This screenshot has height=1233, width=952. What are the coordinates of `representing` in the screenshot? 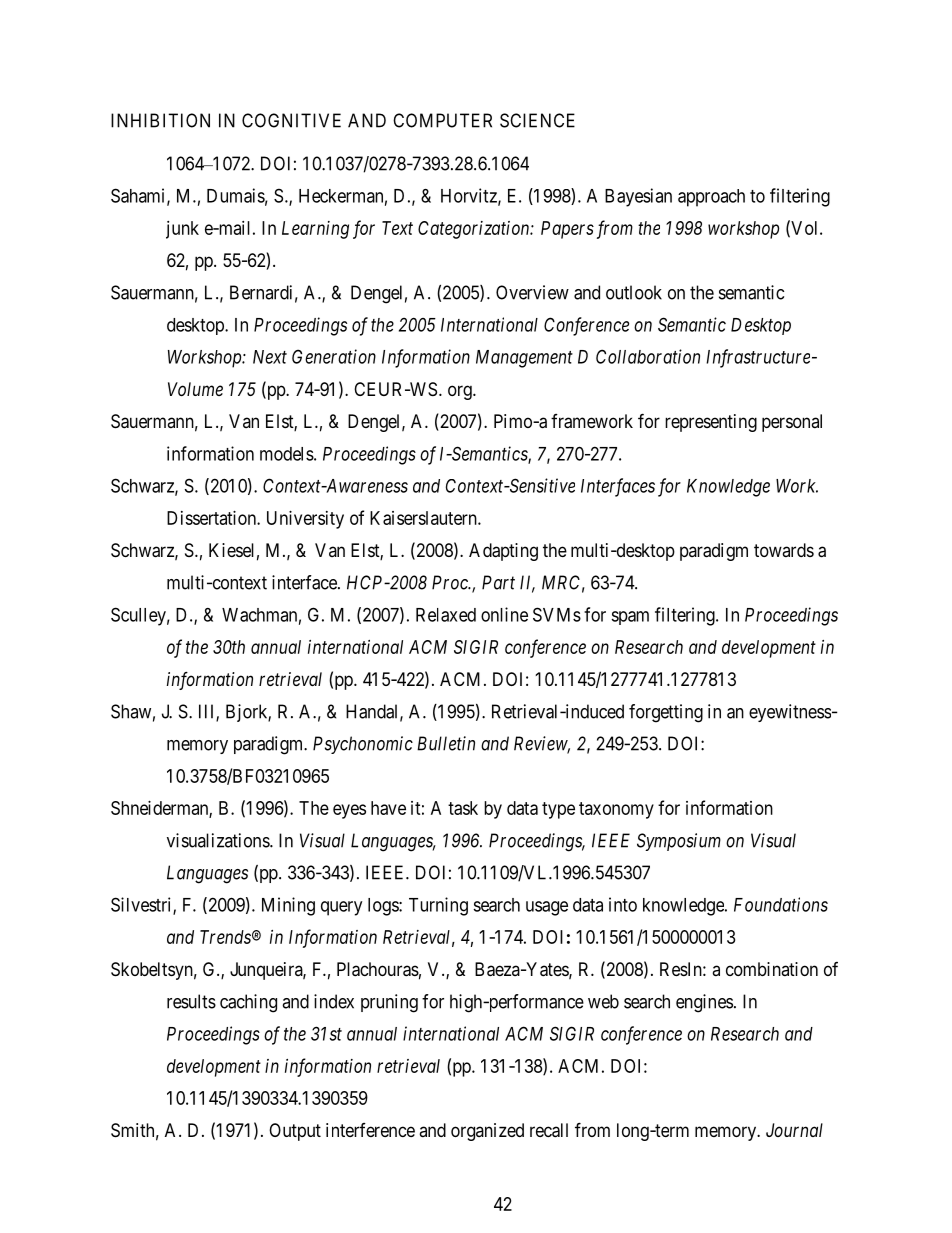 It's located at (711, 423).
